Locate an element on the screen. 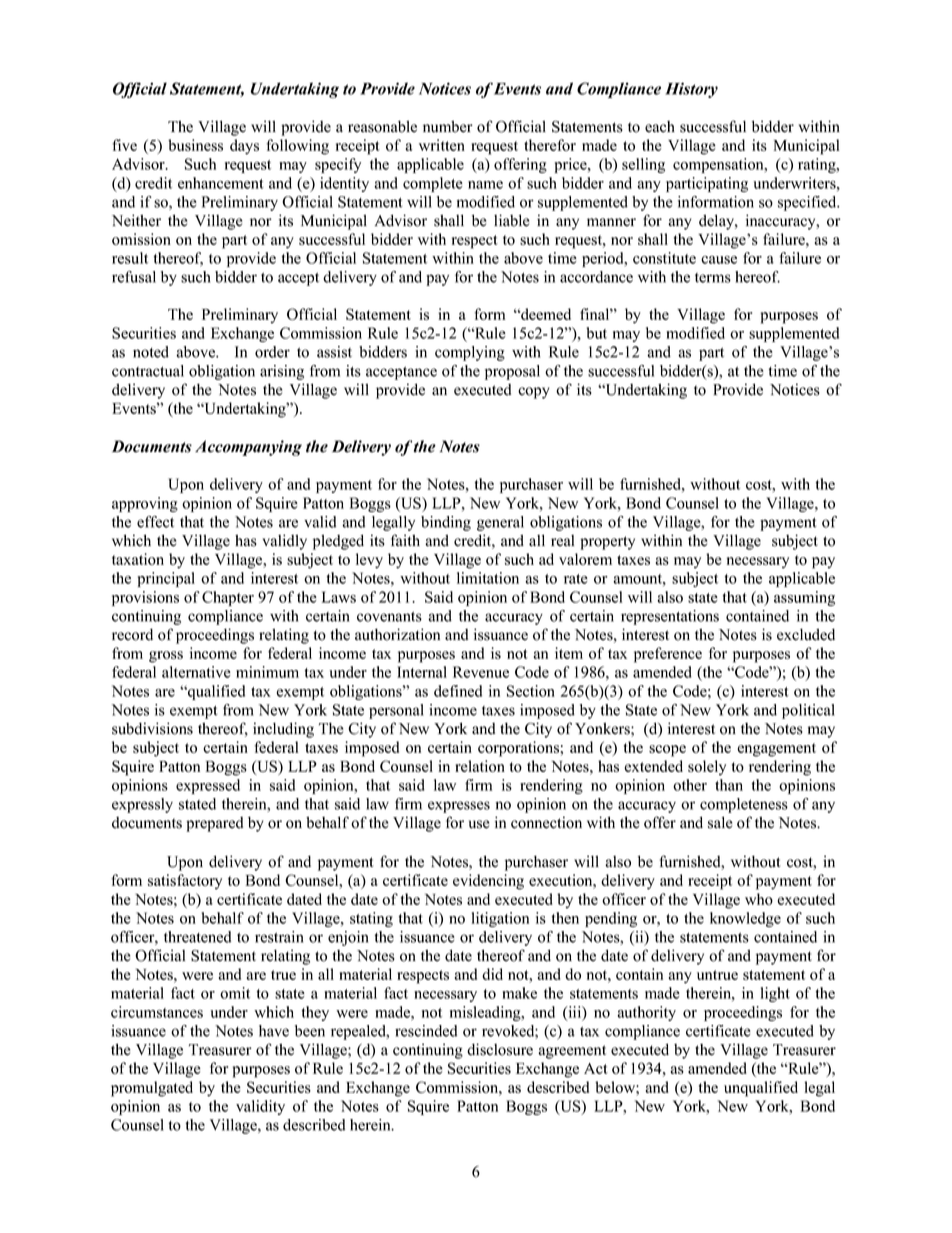 The width and height of the screenshot is (952, 1233). relation is located at coordinates (480, 766).
